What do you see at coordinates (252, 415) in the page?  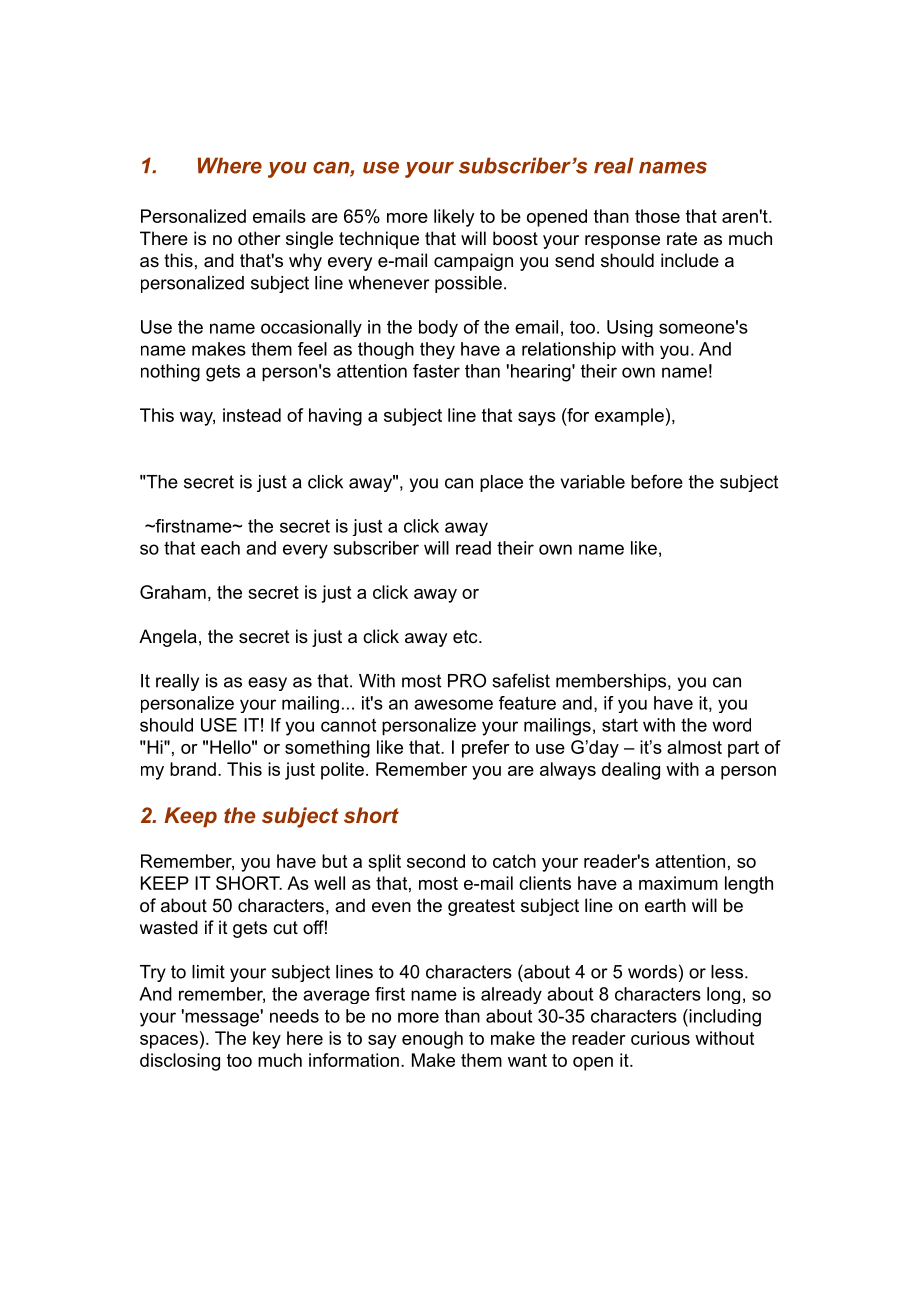 I see `instead` at bounding box center [252, 415].
